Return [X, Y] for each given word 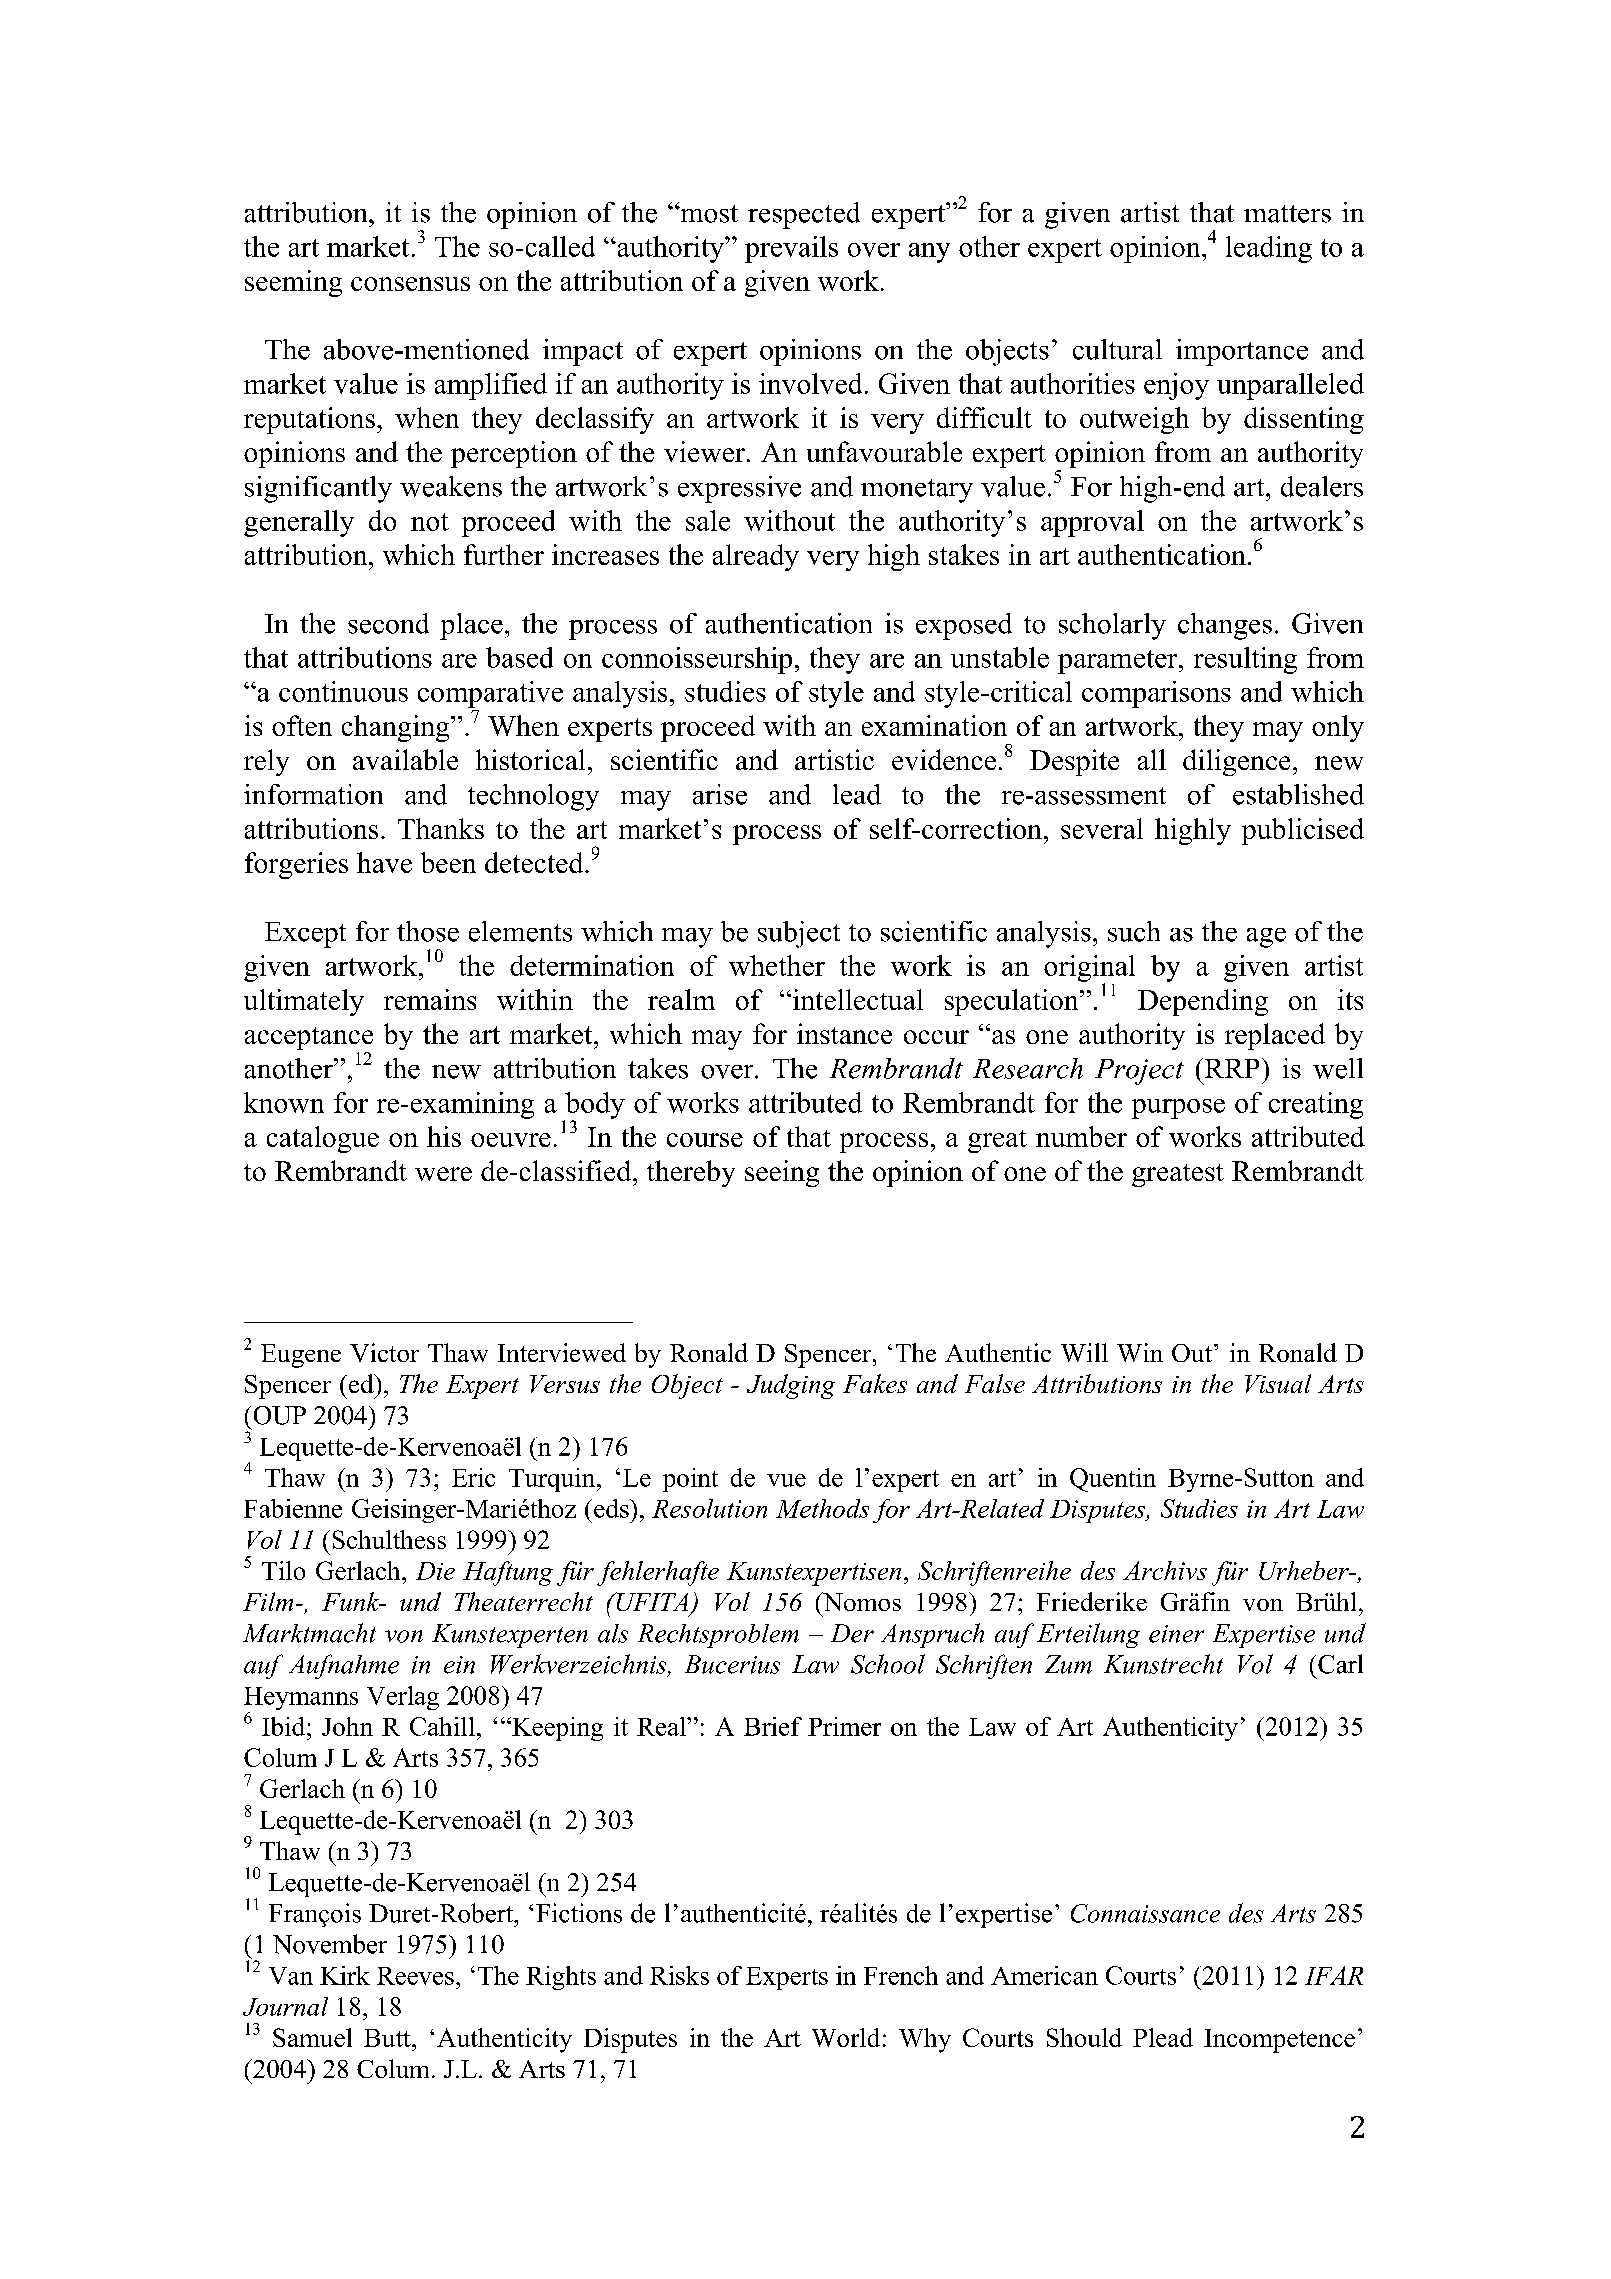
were [443, 1174]
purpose [1178, 1109]
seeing [782, 1173]
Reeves [415, 1976]
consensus [410, 284]
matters [1287, 214]
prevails [791, 249]
